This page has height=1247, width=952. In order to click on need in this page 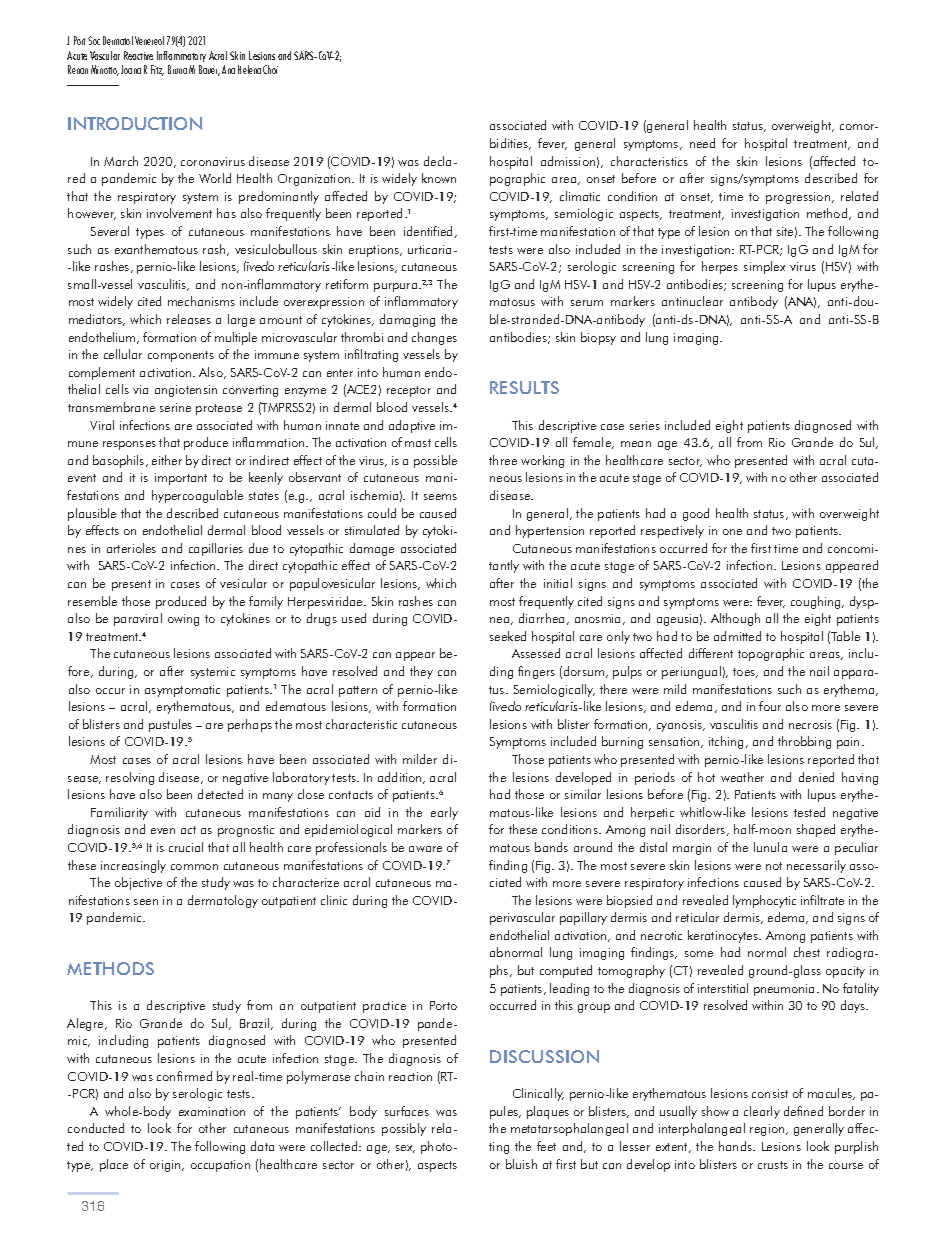, I will do `click(702, 143)`.
